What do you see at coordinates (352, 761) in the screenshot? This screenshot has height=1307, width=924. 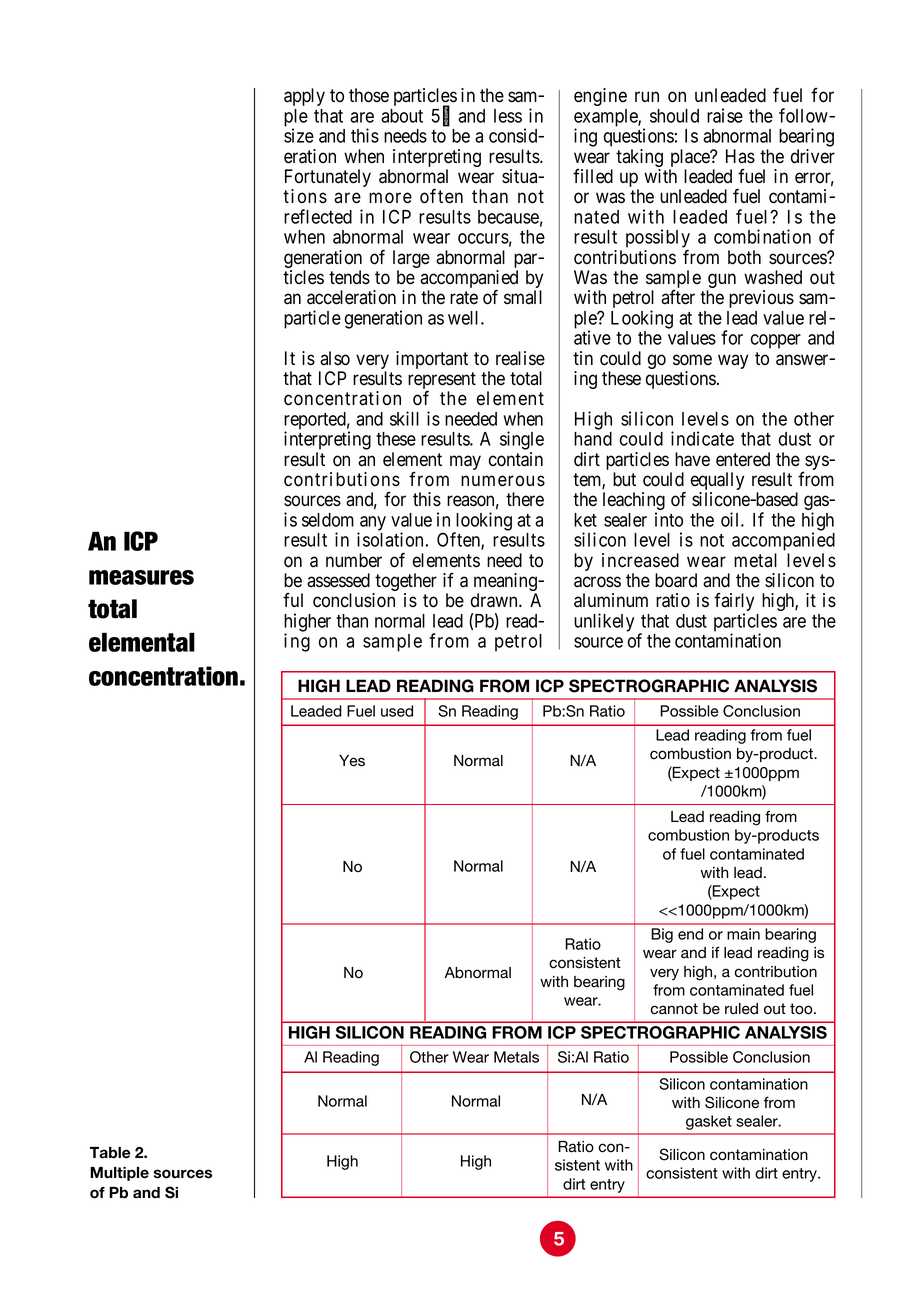 I see `Yes` at bounding box center [352, 761].
